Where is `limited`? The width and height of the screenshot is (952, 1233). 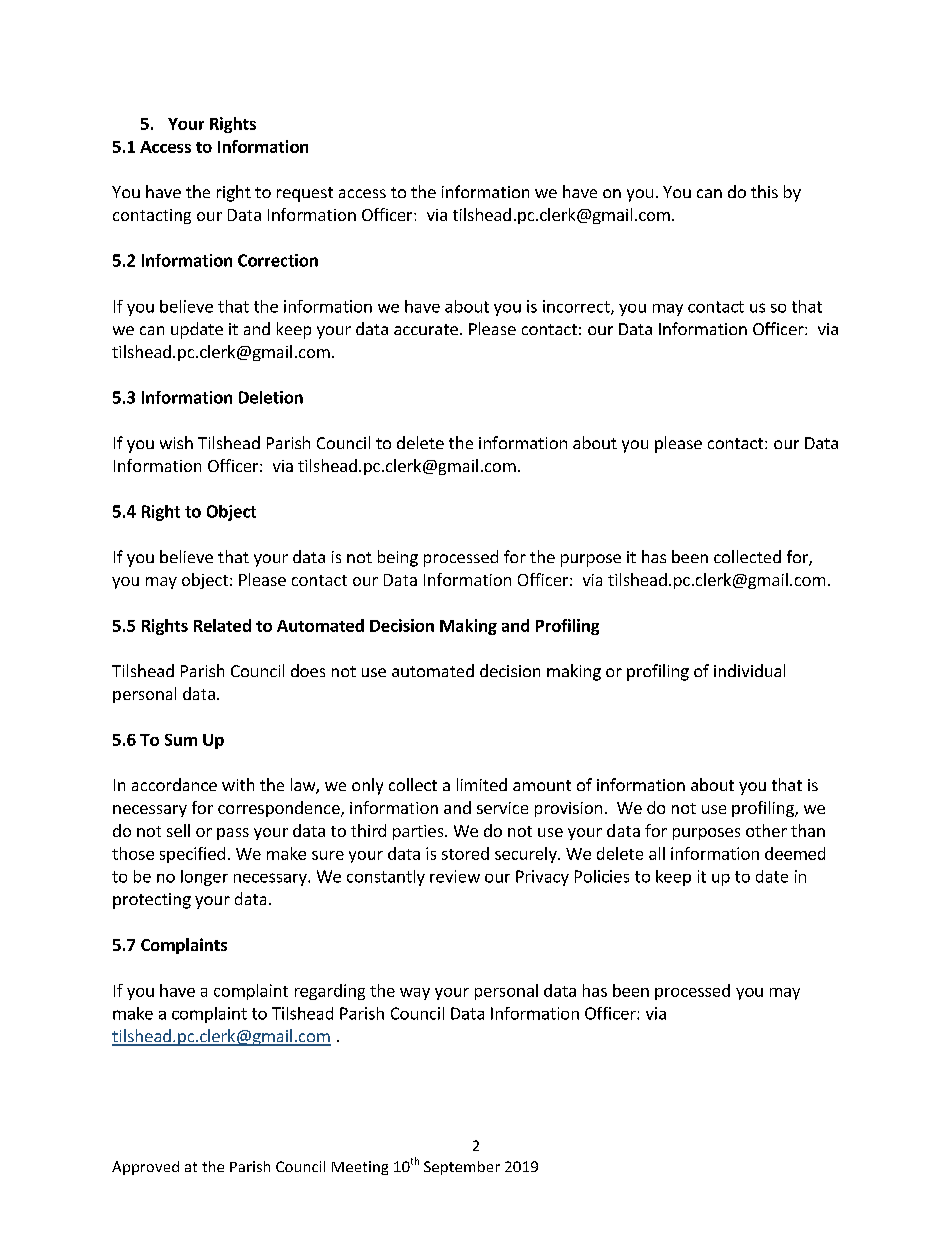
limited is located at coordinates (482, 784).
